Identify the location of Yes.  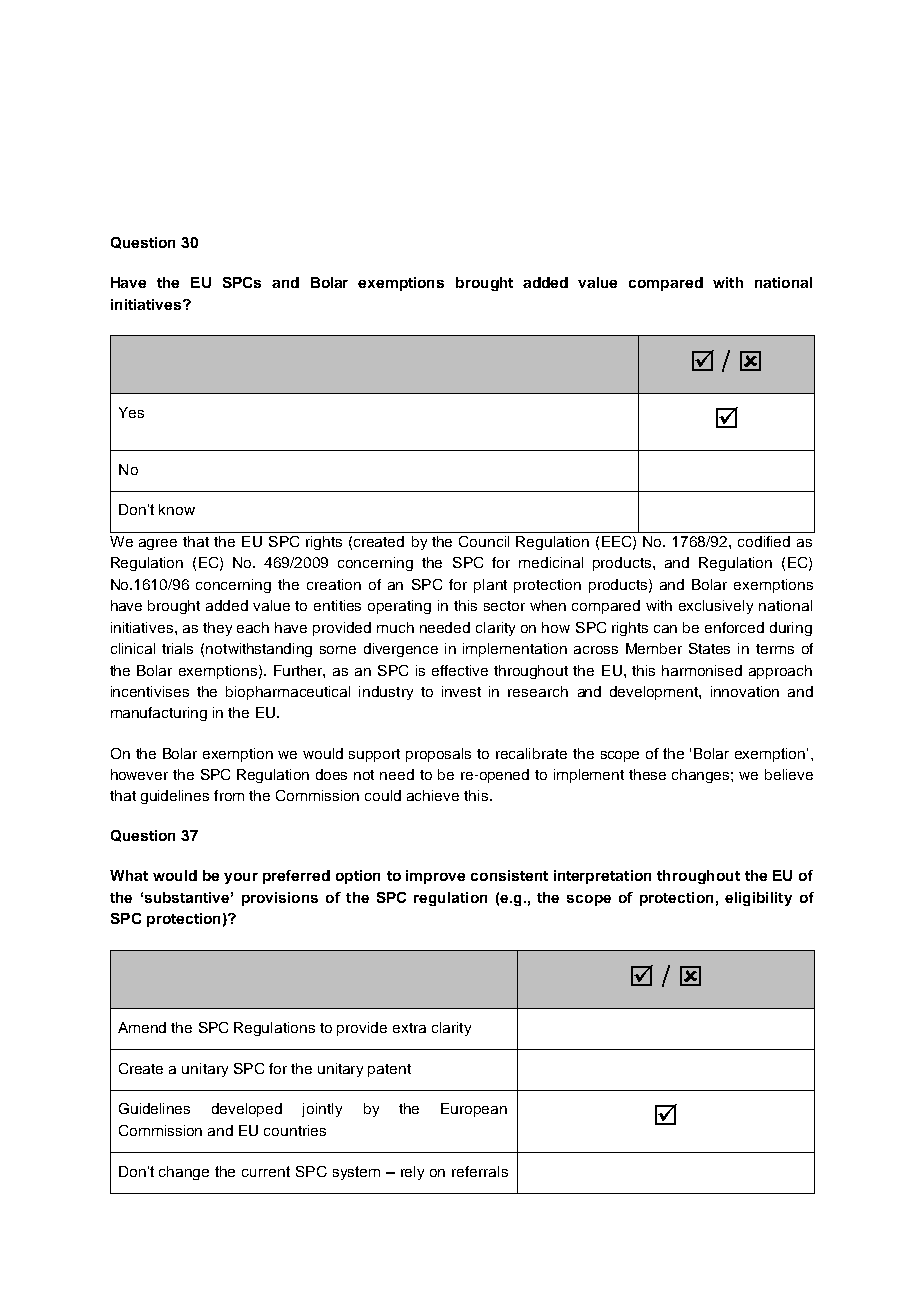
(131, 412).
